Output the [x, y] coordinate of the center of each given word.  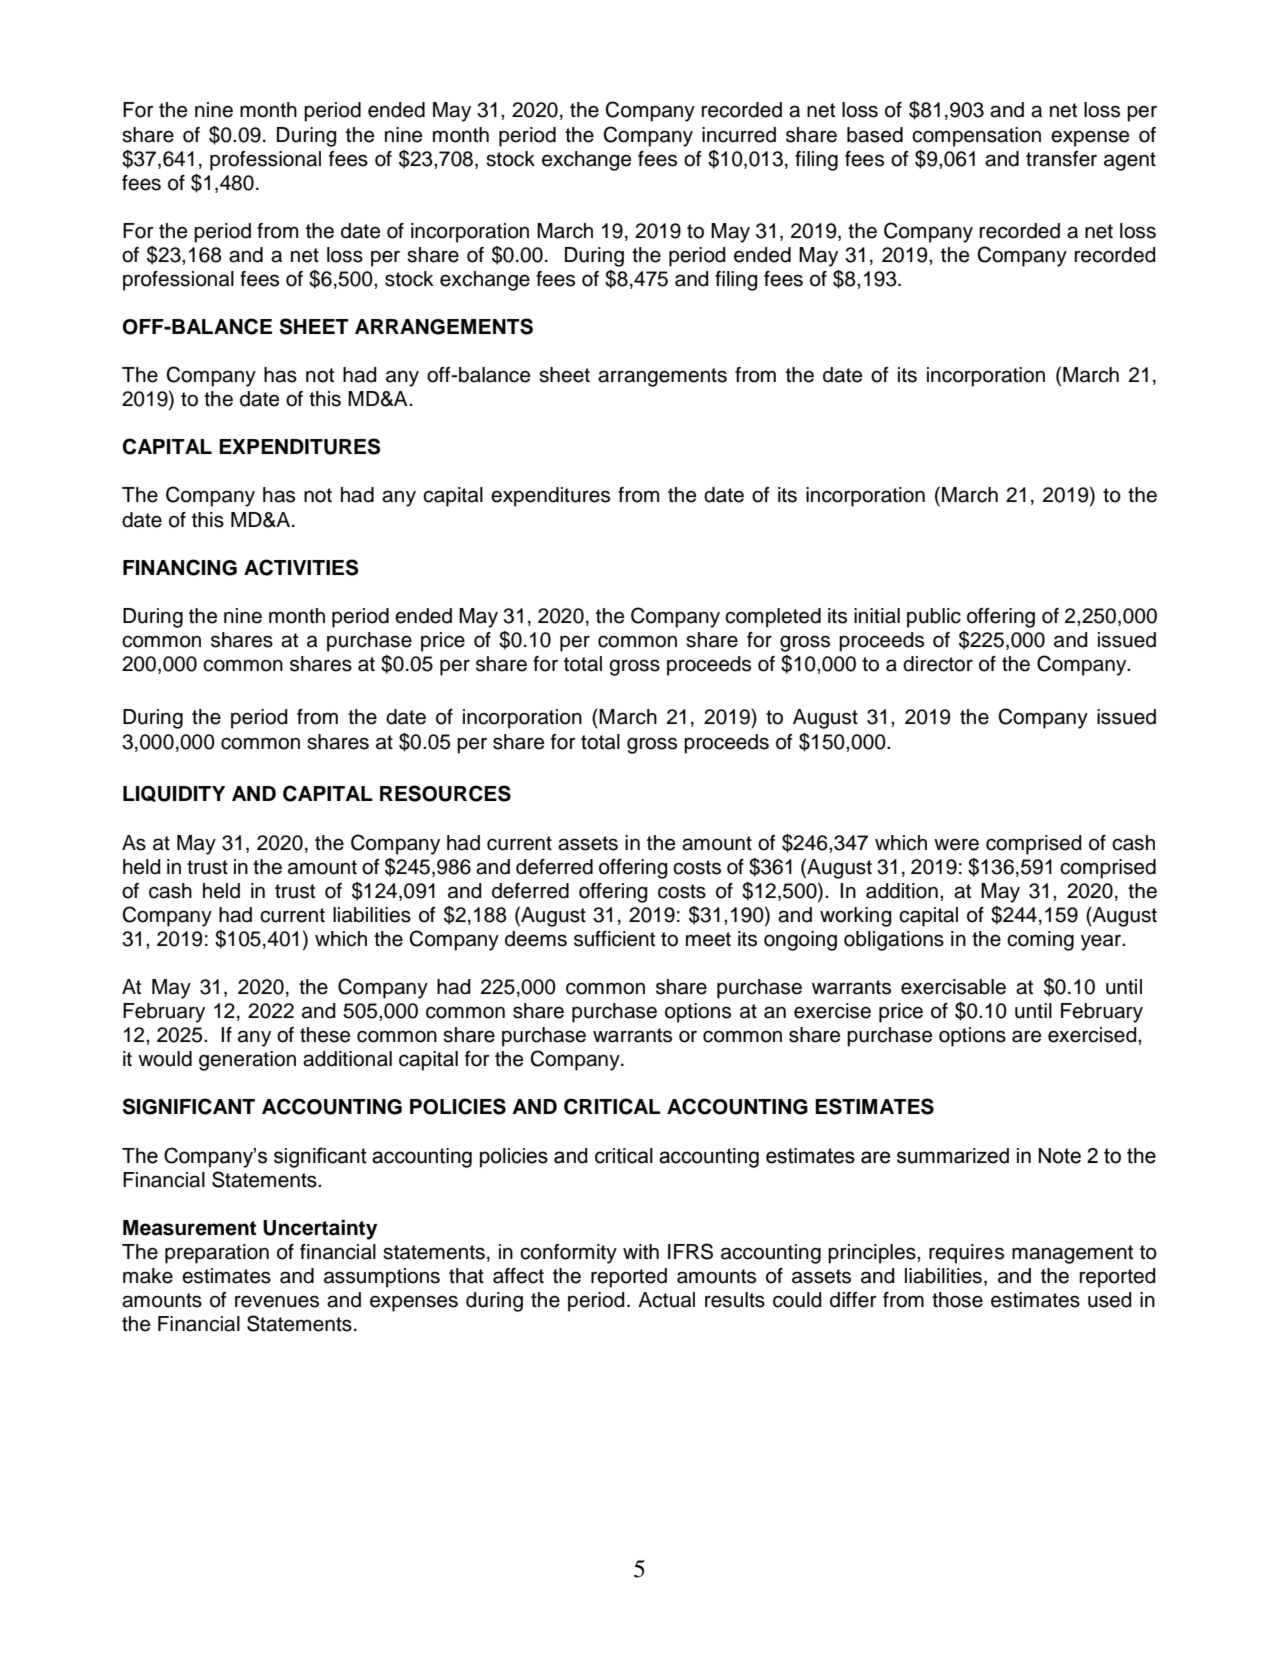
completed [773, 618]
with [641, 1251]
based [875, 135]
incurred [739, 135]
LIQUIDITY [174, 794]
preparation [217, 1254]
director [938, 664]
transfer [1061, 159]
